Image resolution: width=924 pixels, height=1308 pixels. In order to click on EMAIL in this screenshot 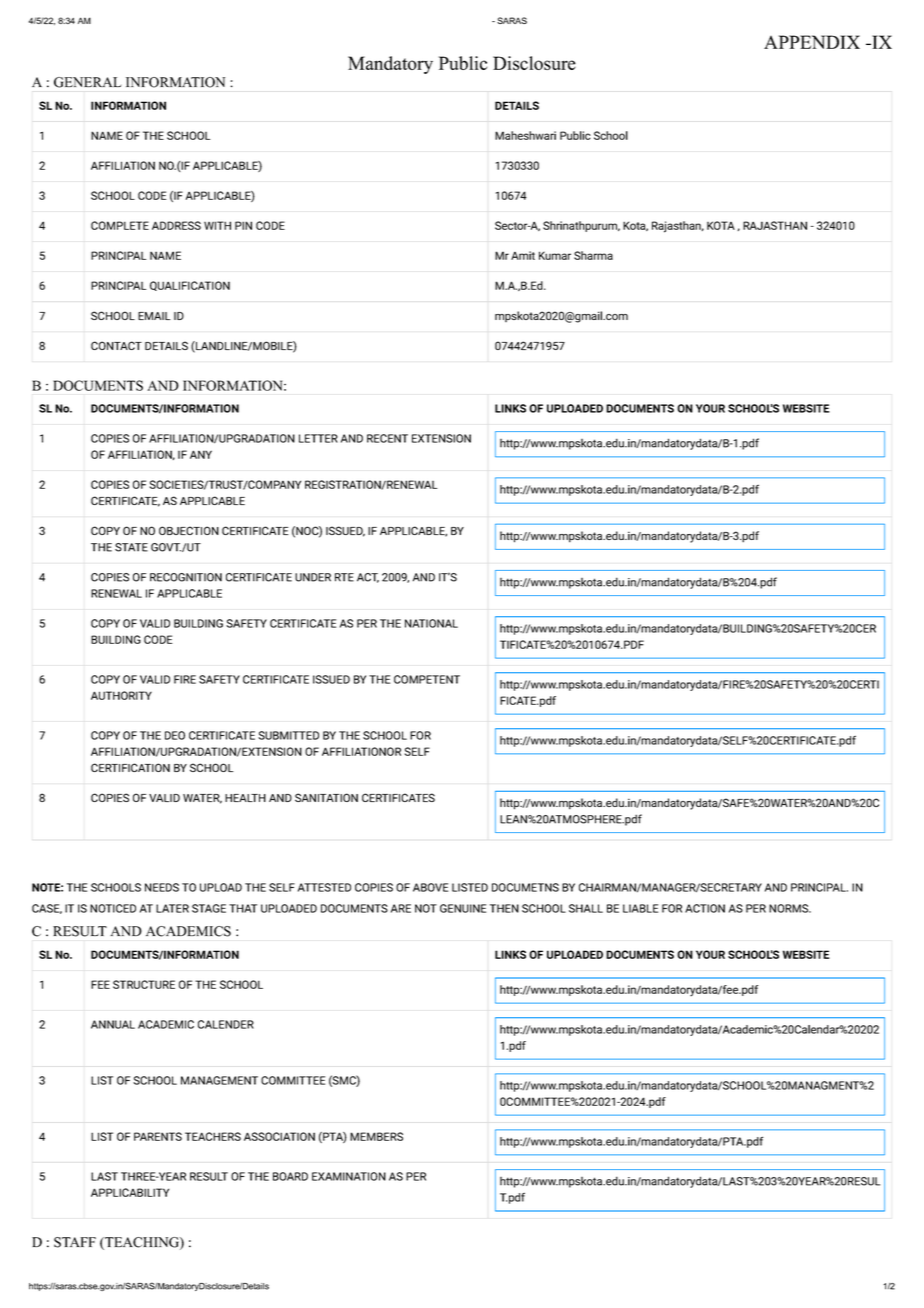, I will do `click(154, 316)`.
